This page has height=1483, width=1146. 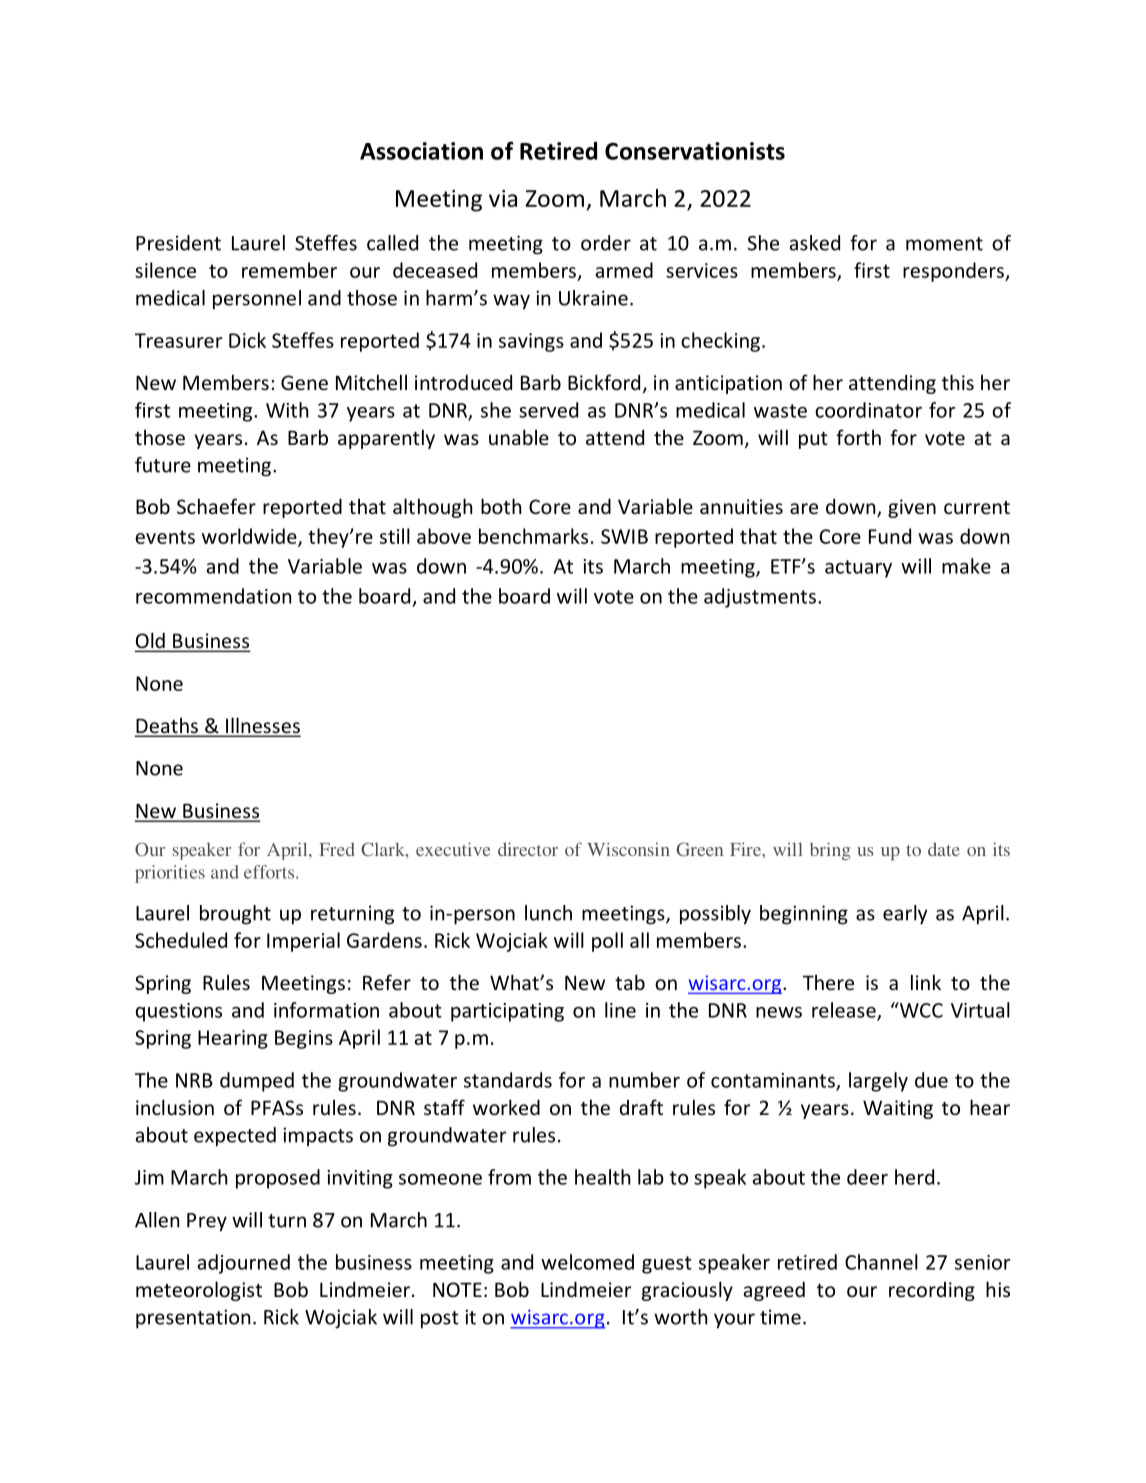 I want to click on welcomed, so click(x=587, y=1262).
